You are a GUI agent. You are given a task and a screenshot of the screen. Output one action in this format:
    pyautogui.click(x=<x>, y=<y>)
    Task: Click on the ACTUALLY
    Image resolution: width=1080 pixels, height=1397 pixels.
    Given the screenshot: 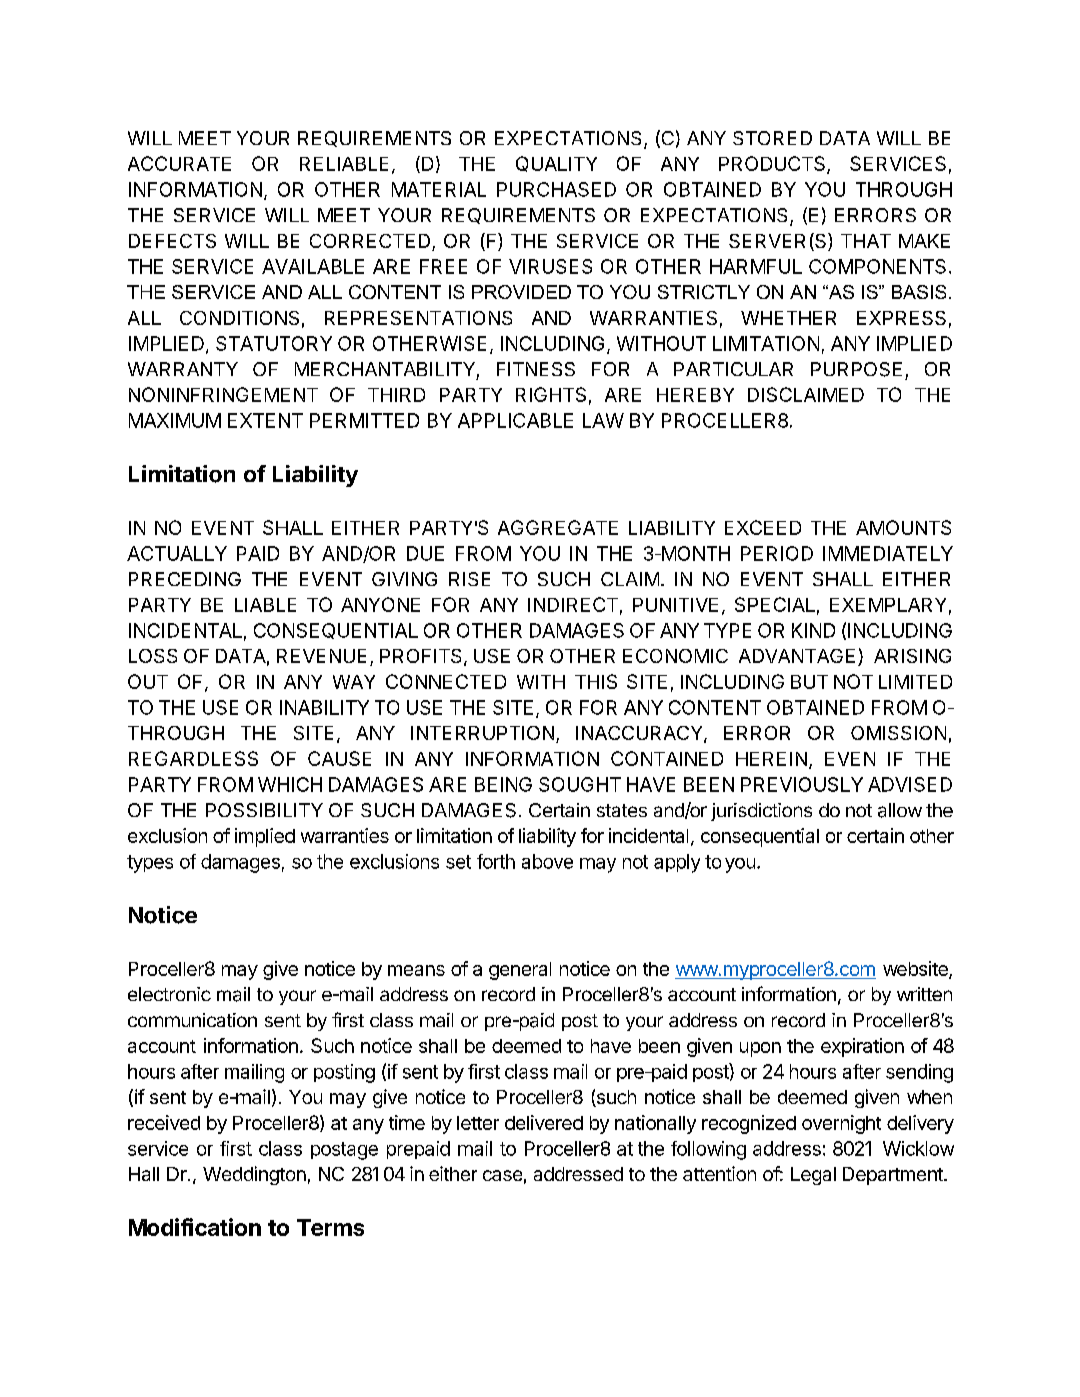 What is the action you would take?
    pyautogui.click(x=177, y=553)
